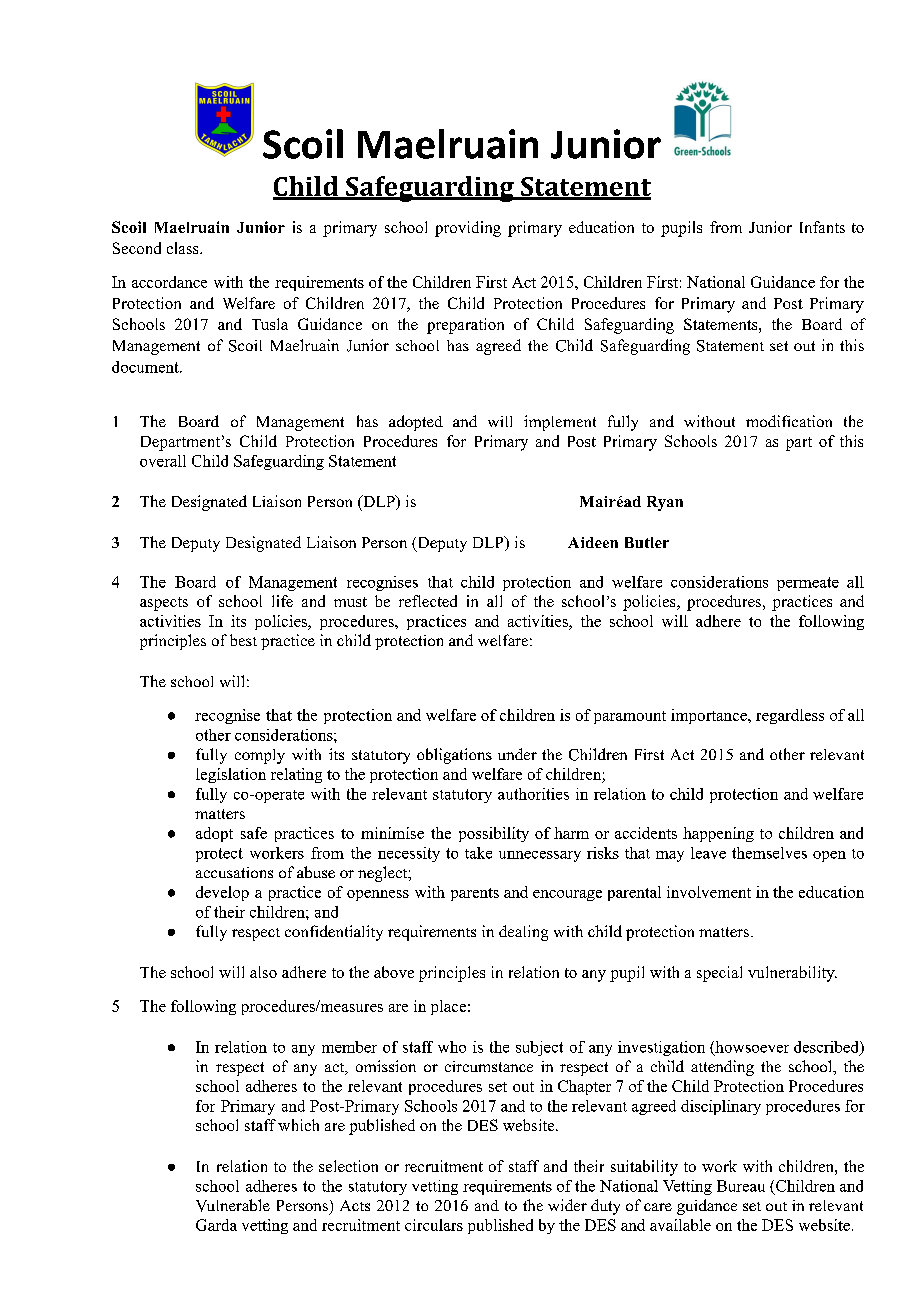  I want to click on Infants, so click(822, 227).
